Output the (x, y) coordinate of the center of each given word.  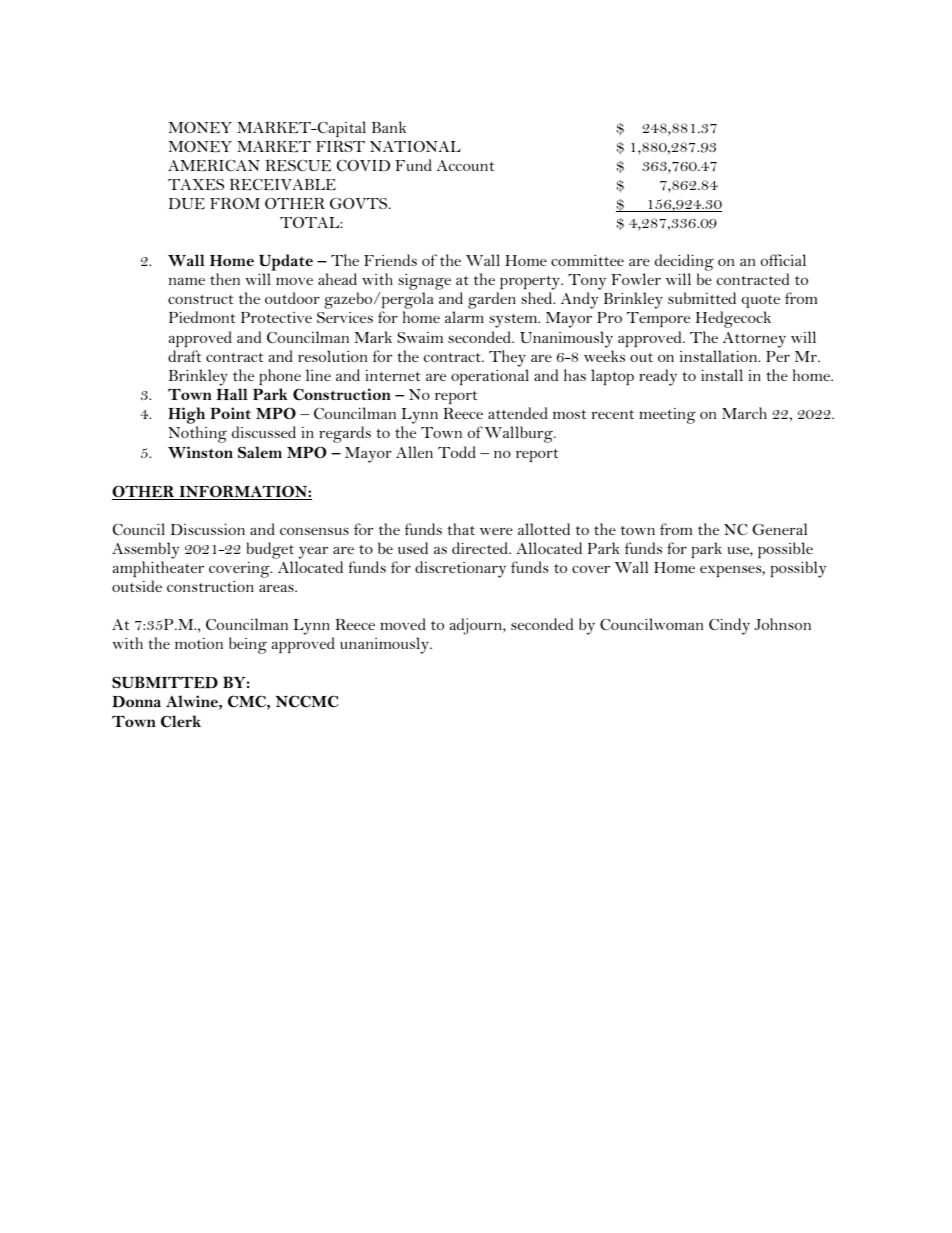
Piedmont (202, 317)
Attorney (754, 340)
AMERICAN (214, 165)
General (779, 529)
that (461, 529)
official (783, 260)
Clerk (181, 721)
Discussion (207, 529)
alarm (464, 317)
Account (465, 165)
